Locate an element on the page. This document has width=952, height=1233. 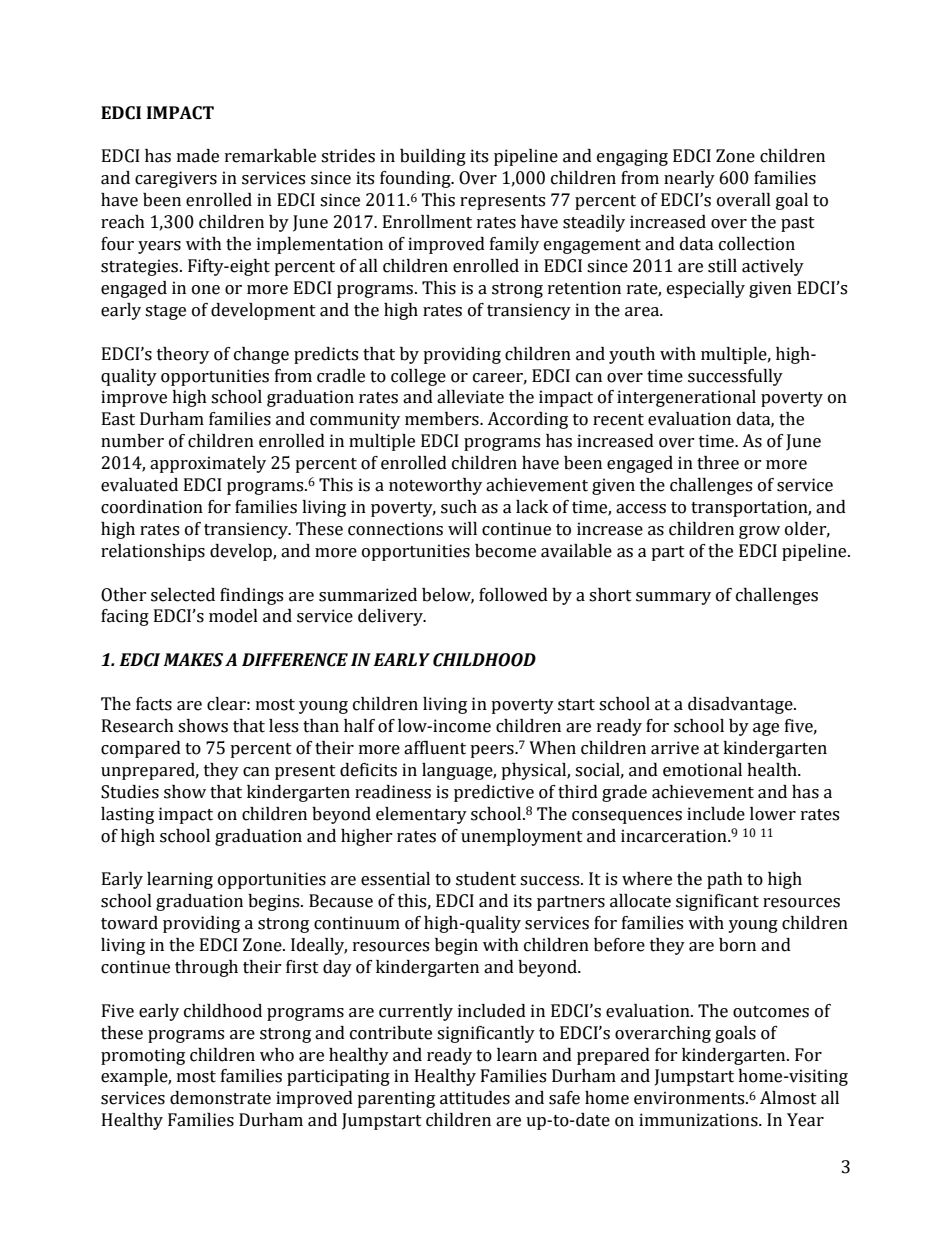
engaging is located at coordinates (632, 157).
